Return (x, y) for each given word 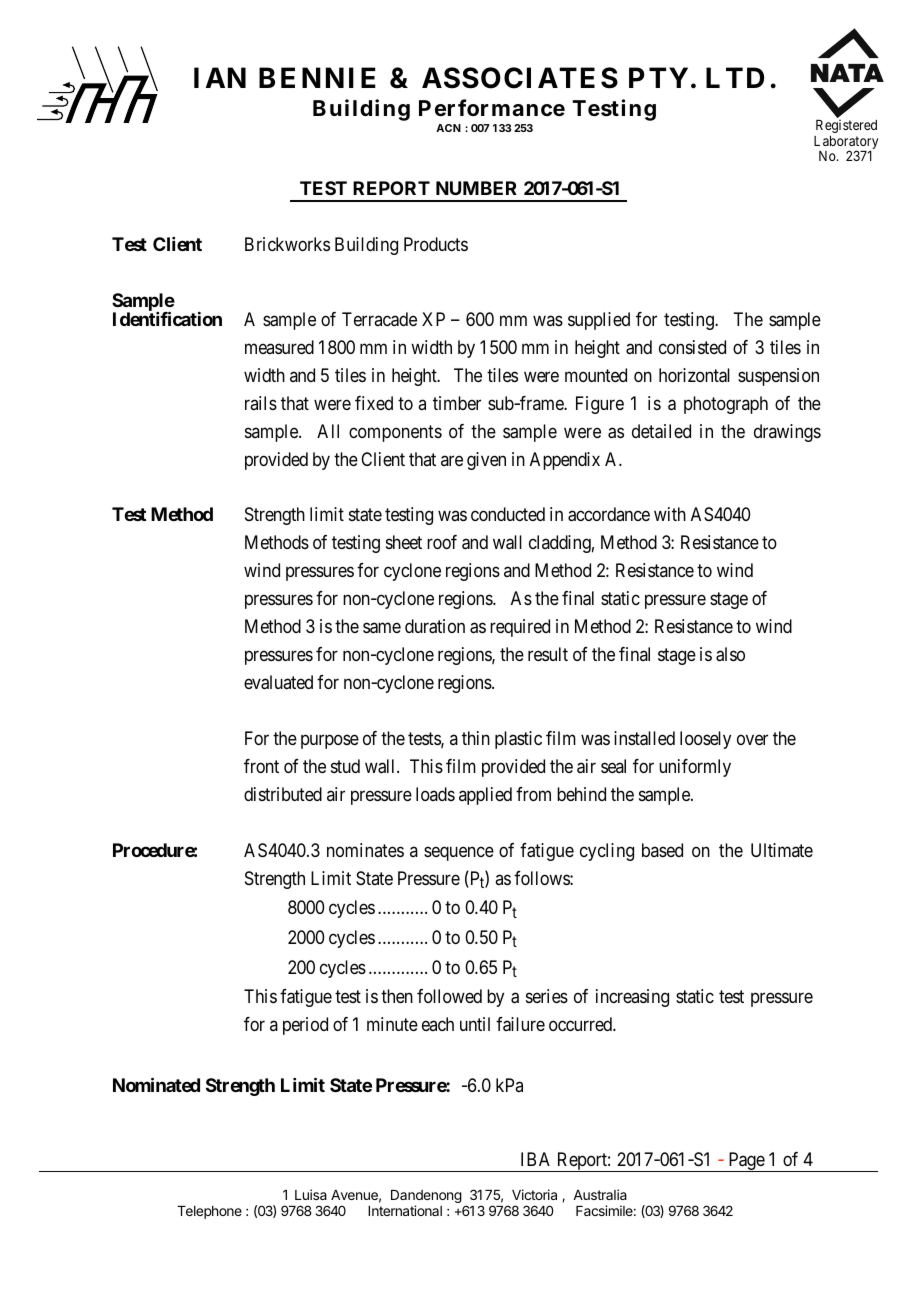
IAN (220, 77)
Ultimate (782, 850)
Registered (846, 126)
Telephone (209, 1212)
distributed (283, 794)
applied (485, 796)
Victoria (534, 1194)
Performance (492, 108)
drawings (787, 433)
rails (261, 403)
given (486, 461)
